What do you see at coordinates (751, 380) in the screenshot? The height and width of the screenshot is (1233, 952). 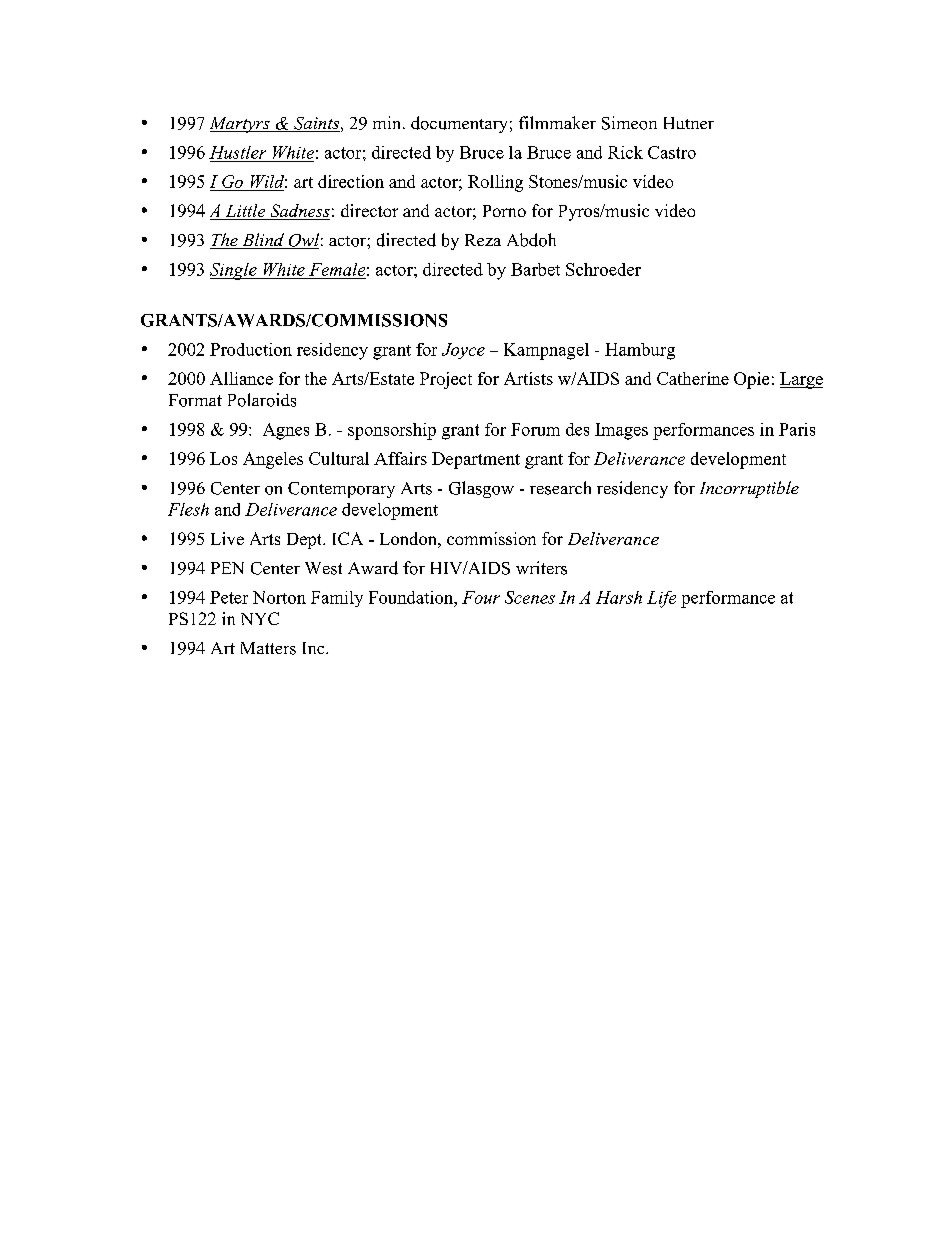 I see `Opie` at bounding box center [751, 380].
